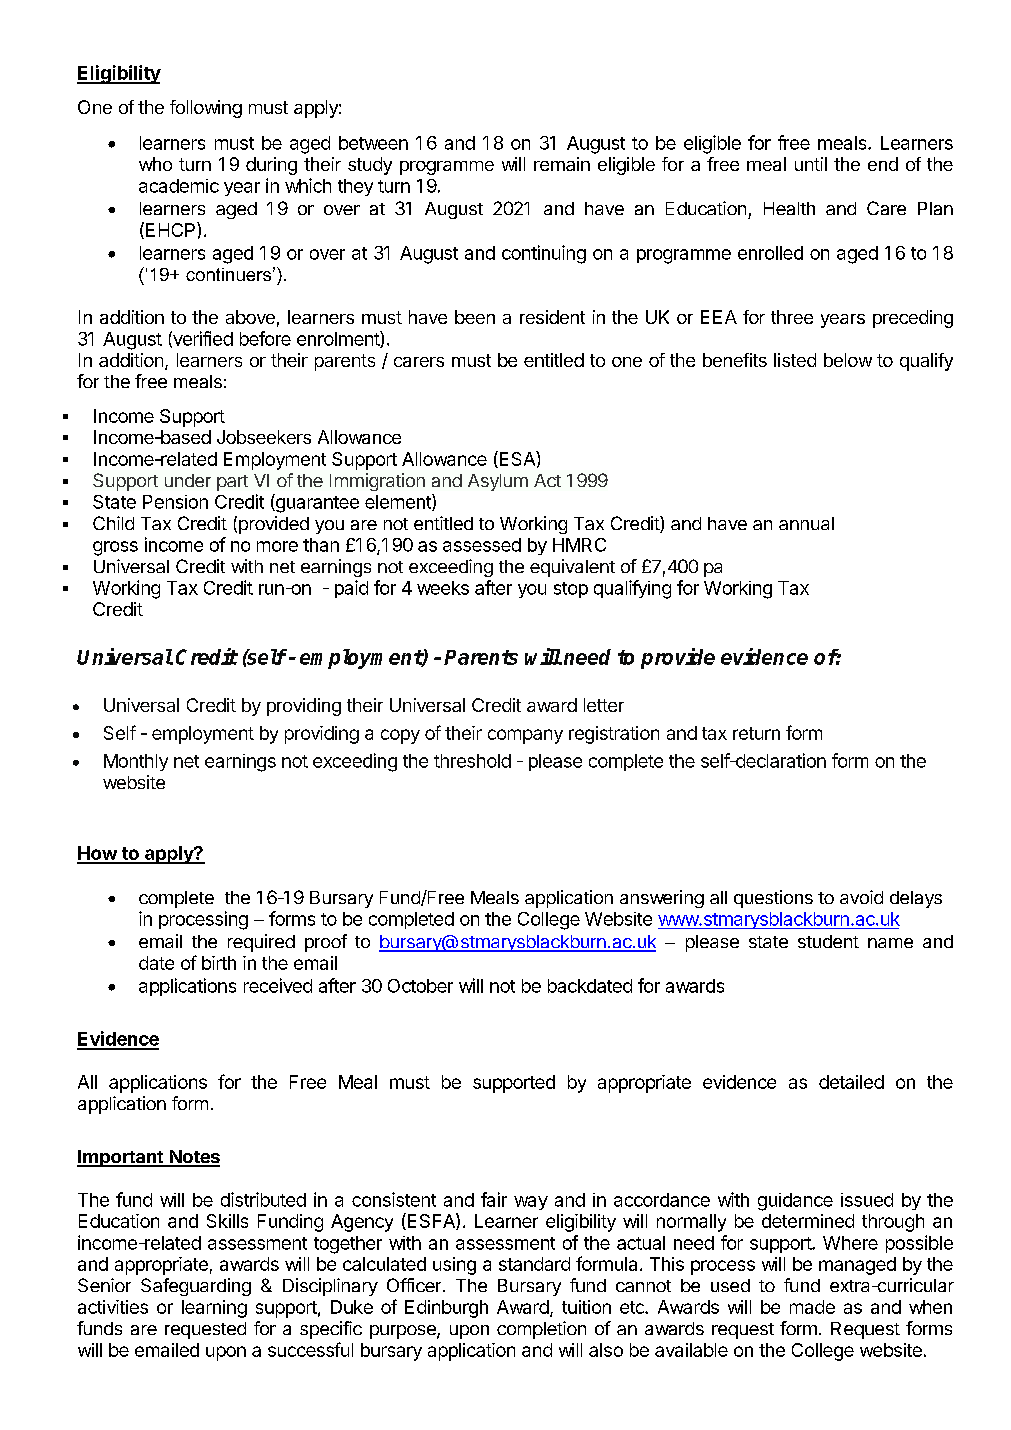  Describe the element at coordinates (525, 736) in the screenshot. I see `company` at that location.
